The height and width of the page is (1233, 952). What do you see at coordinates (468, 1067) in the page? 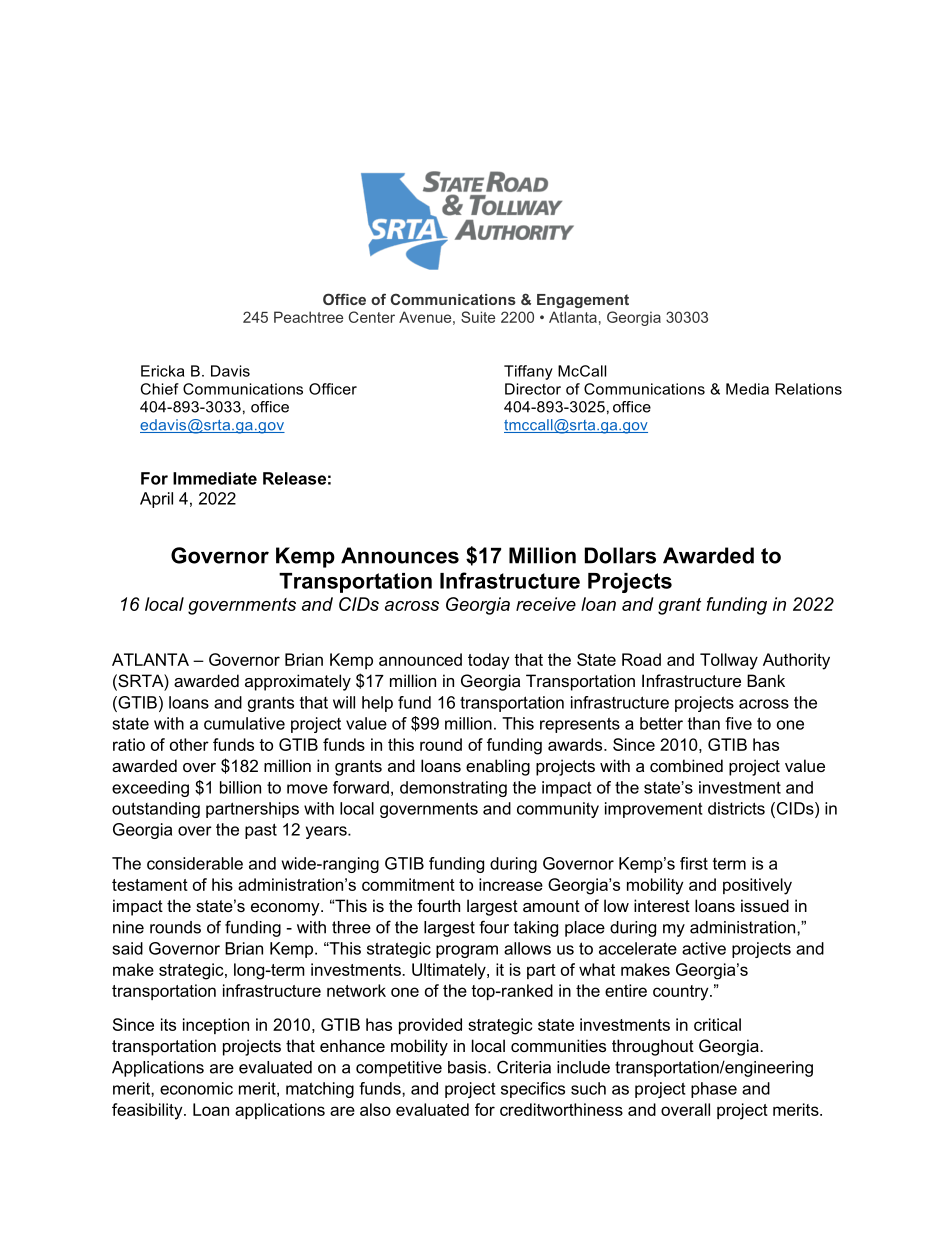
I see `basis` at bounding box center [468, 1067].
